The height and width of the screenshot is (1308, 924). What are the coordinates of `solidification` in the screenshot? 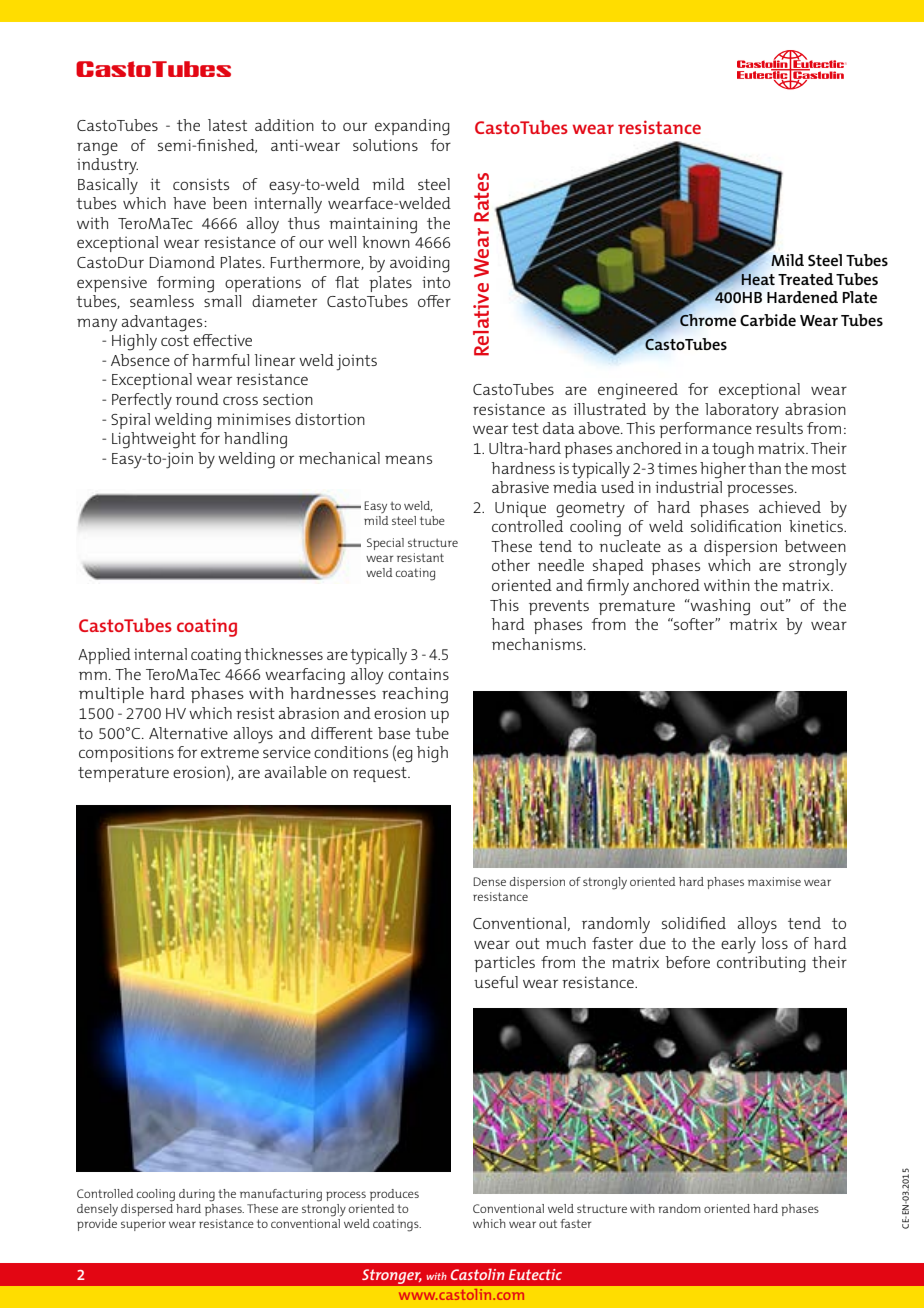 It's located at (736, 526).
